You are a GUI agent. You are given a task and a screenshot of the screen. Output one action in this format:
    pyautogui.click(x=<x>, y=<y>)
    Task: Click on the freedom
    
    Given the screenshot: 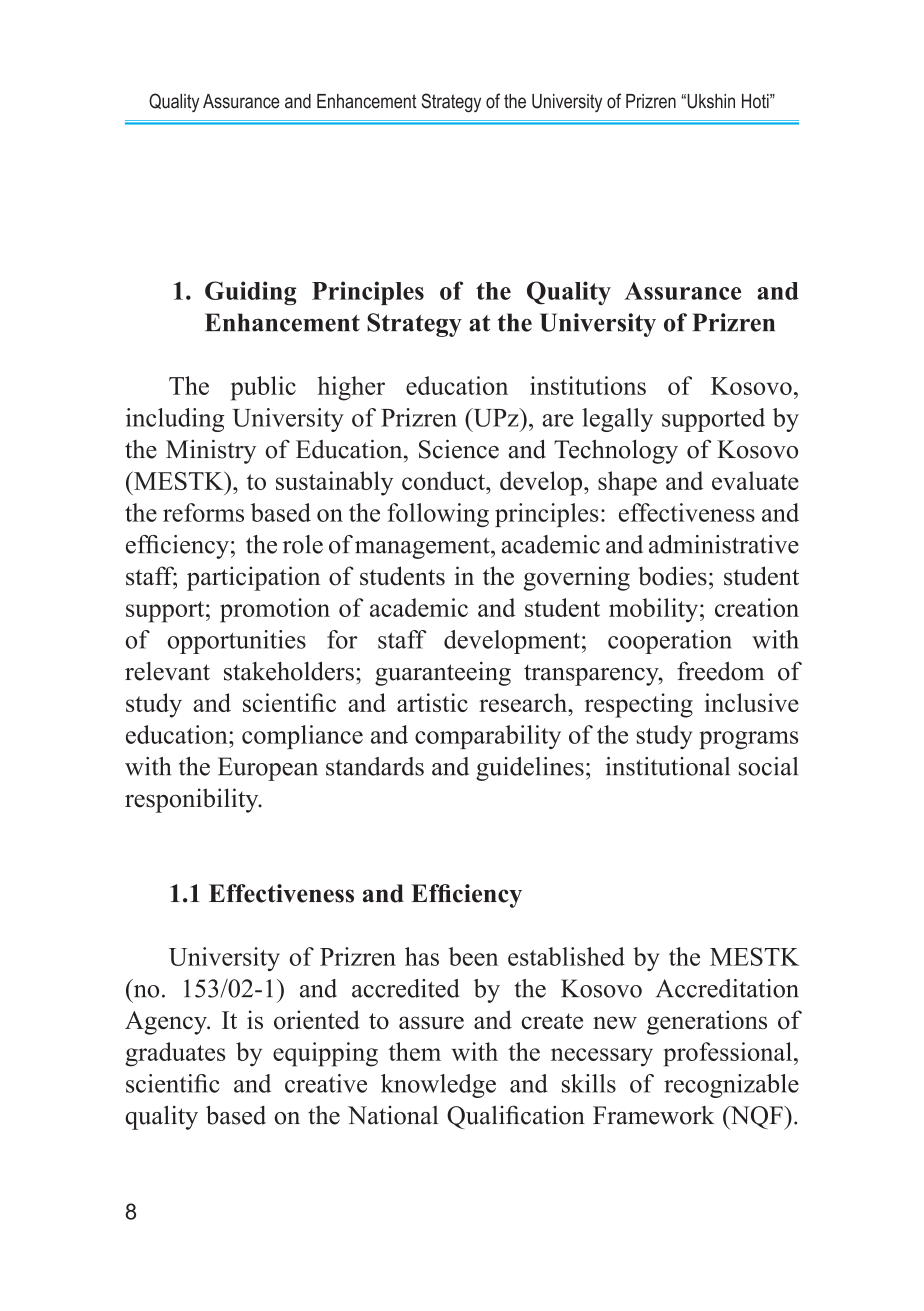 What is the action you would take?
    pyautogui.click(x=720, y=671)
